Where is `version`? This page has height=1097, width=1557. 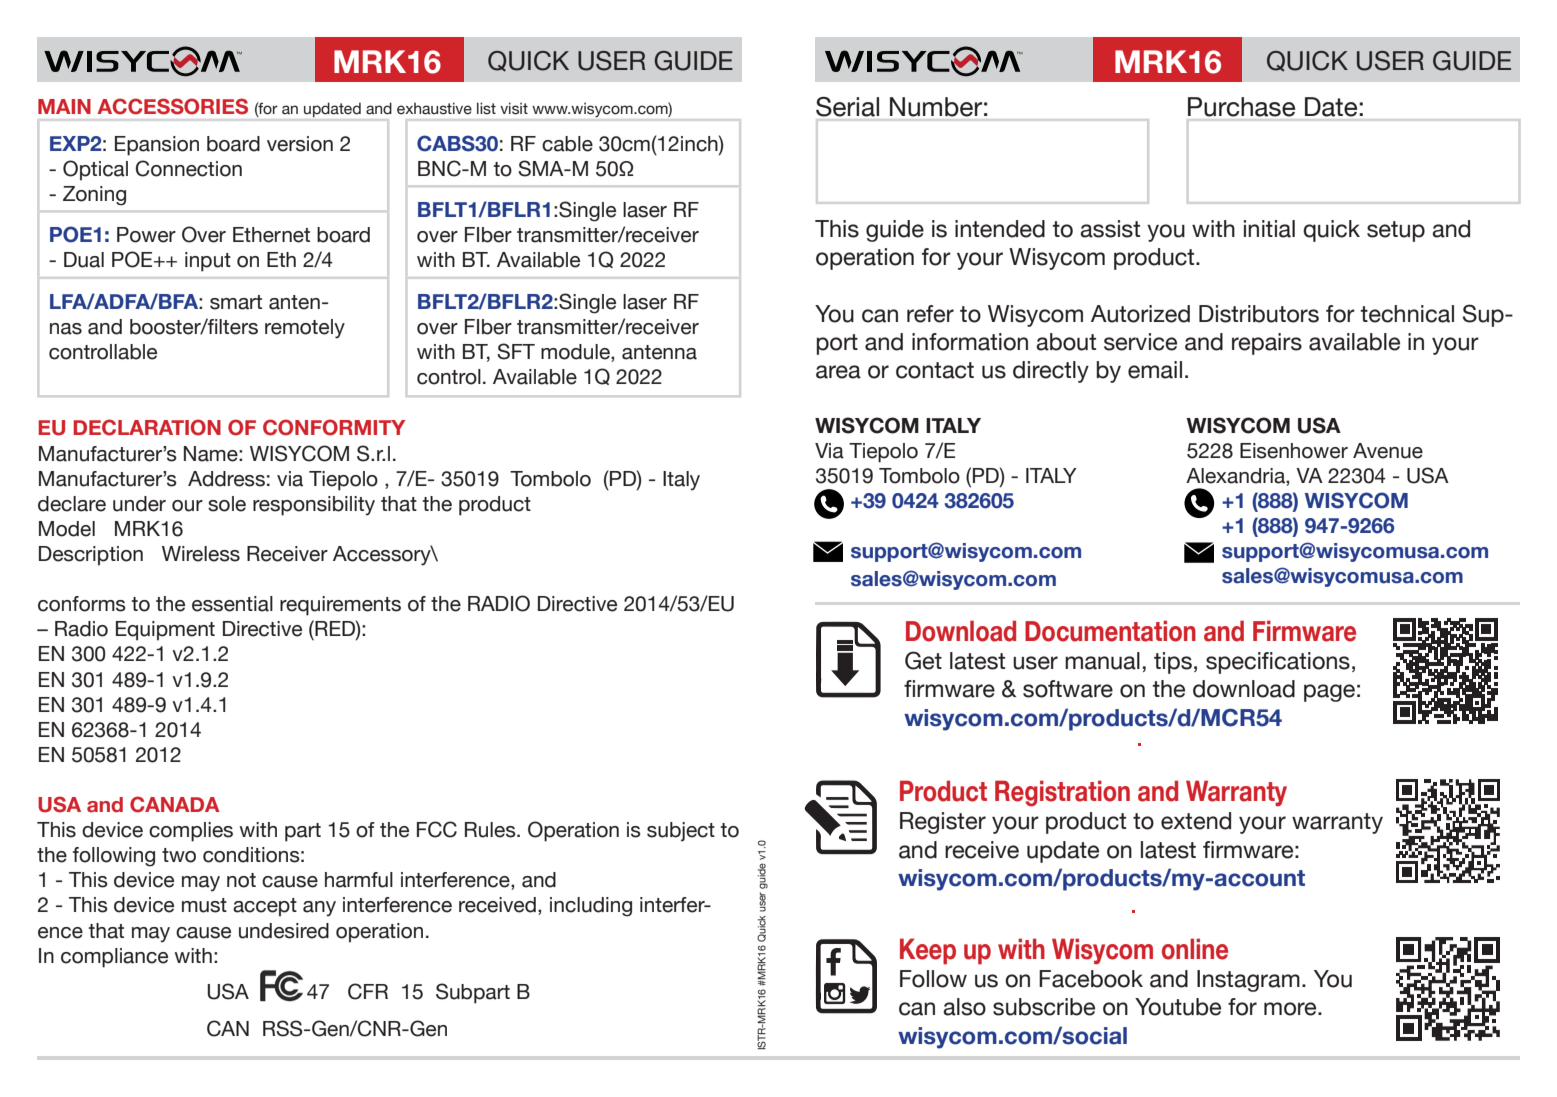
version is located at coordinates (300, 144).
